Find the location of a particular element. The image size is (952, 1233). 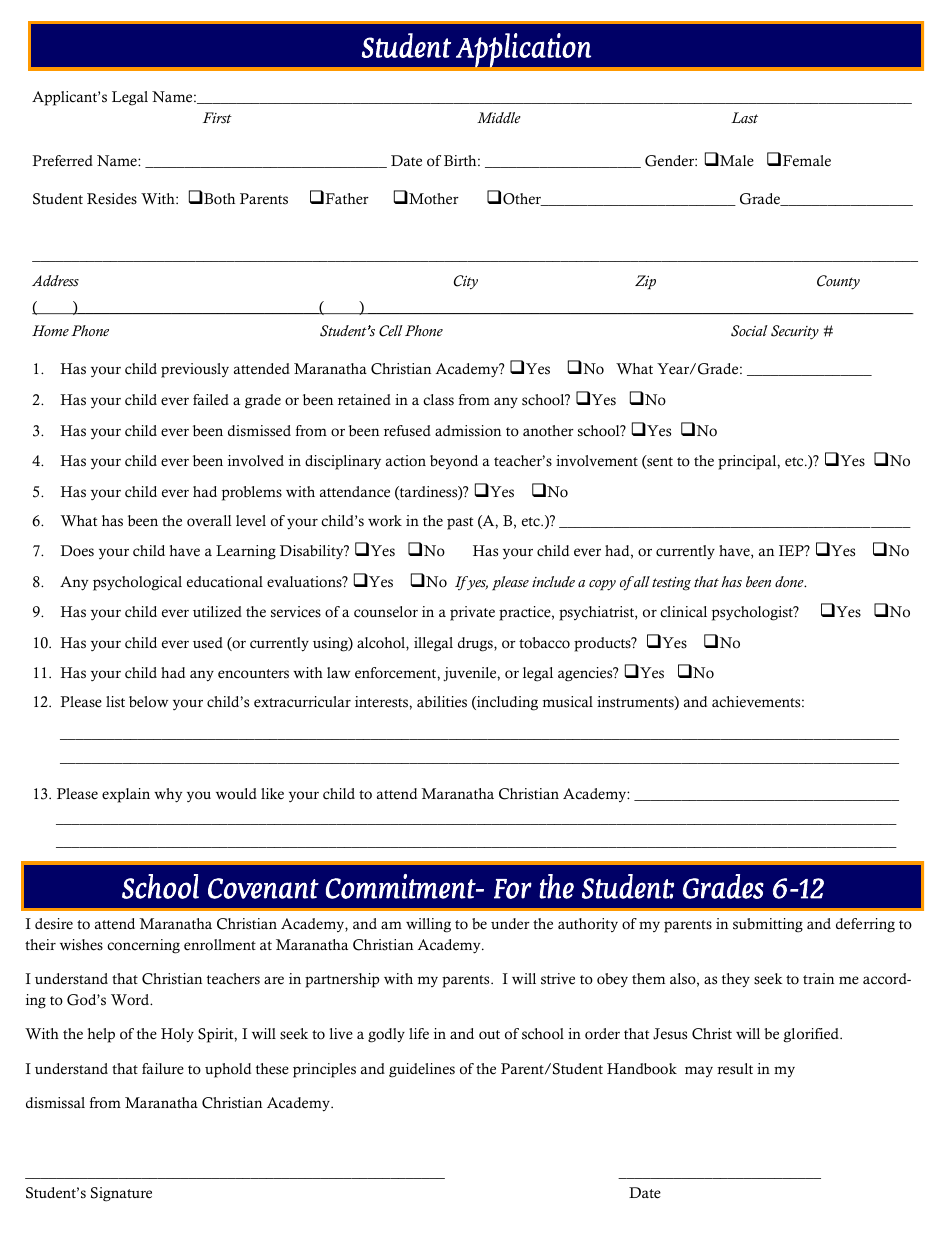

below is located at coordinates (148, 702).
